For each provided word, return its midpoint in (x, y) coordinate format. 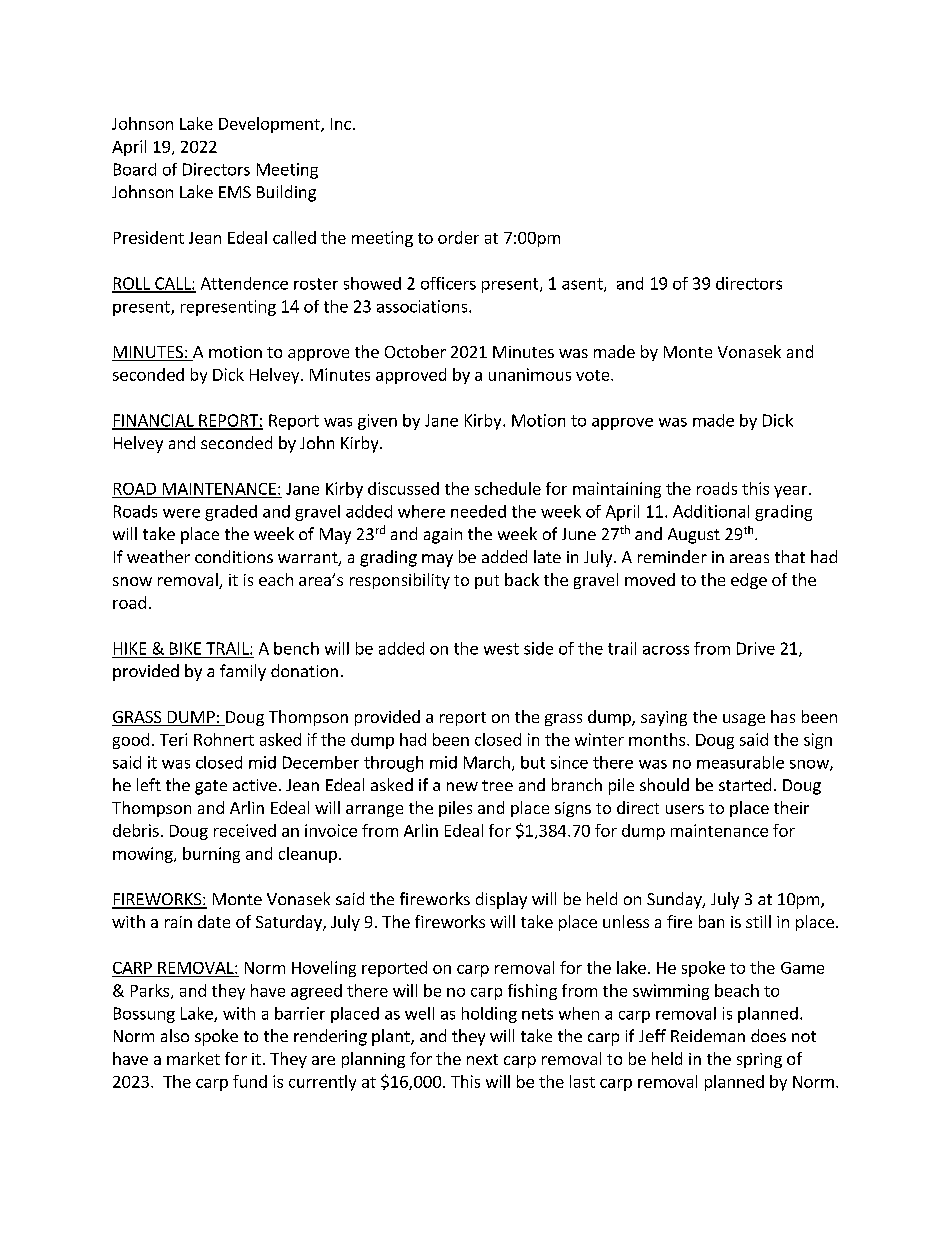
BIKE (185, 648)
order (458, 237)
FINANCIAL (154, 421)
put (487, 582)
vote (594, 375)
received (245, 830)
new (462, 786)
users (685, 809)
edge (749, 581)
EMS (235, 192)
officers (448, 283)
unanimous (530, 374)
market (193, 1058)
